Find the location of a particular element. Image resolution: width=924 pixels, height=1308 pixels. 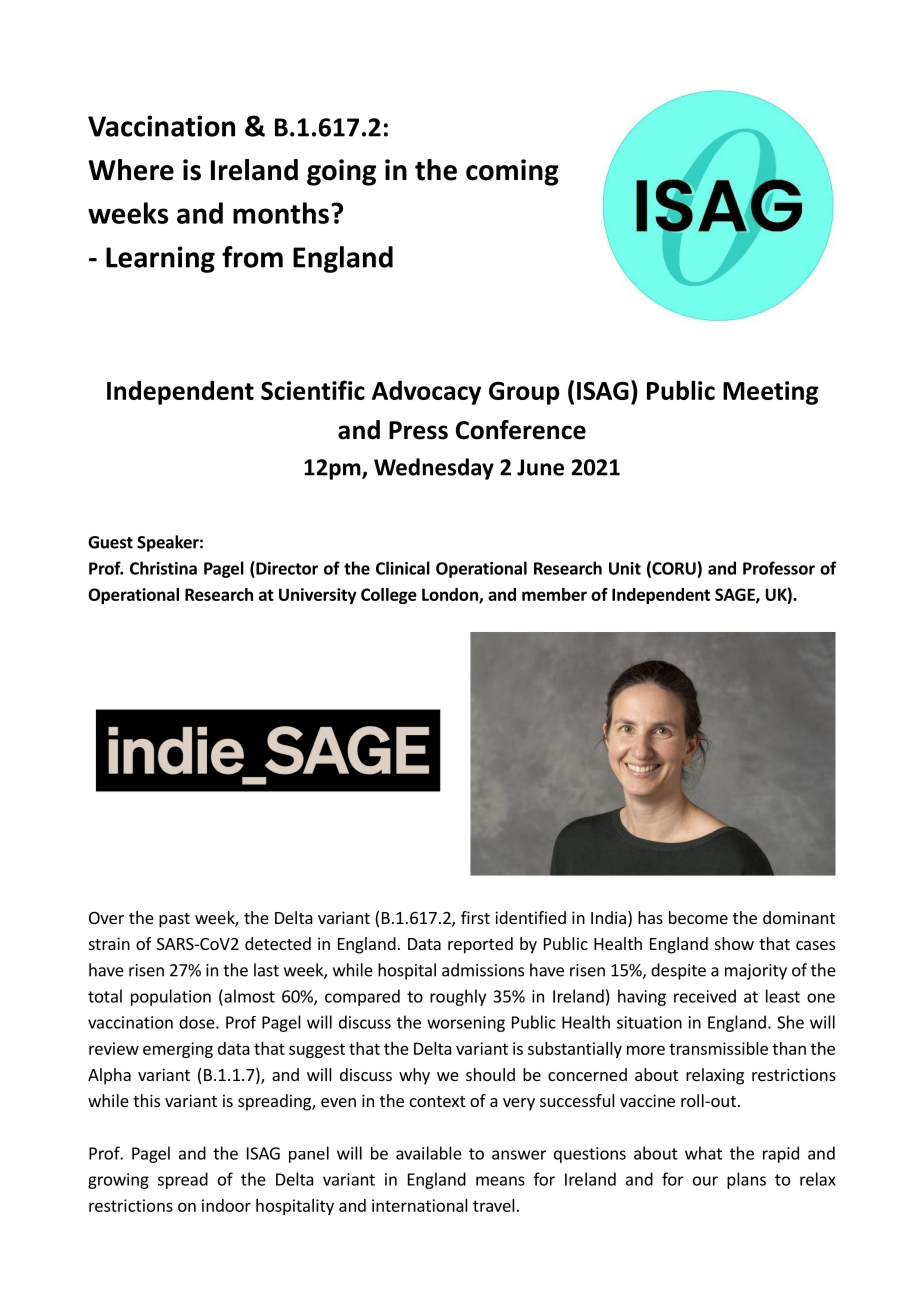

Wednesday is located at coordinates (434, 469).
